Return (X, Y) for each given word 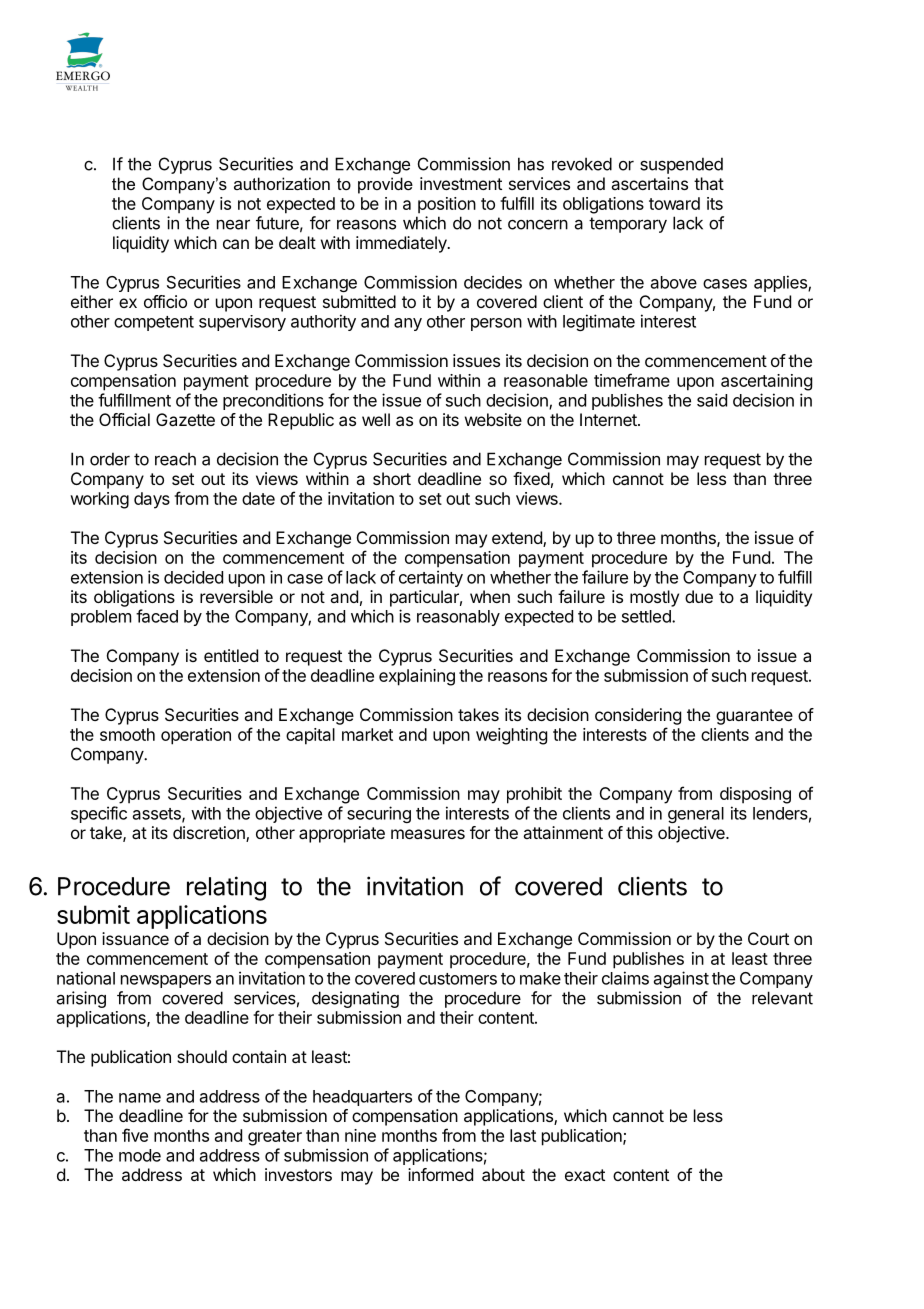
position (447, 205)
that (709, 183)
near (233, 224)
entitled (231, 655)
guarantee (754, 717)
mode (140, 1155)
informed (440, 1174)
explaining (417, 677)
